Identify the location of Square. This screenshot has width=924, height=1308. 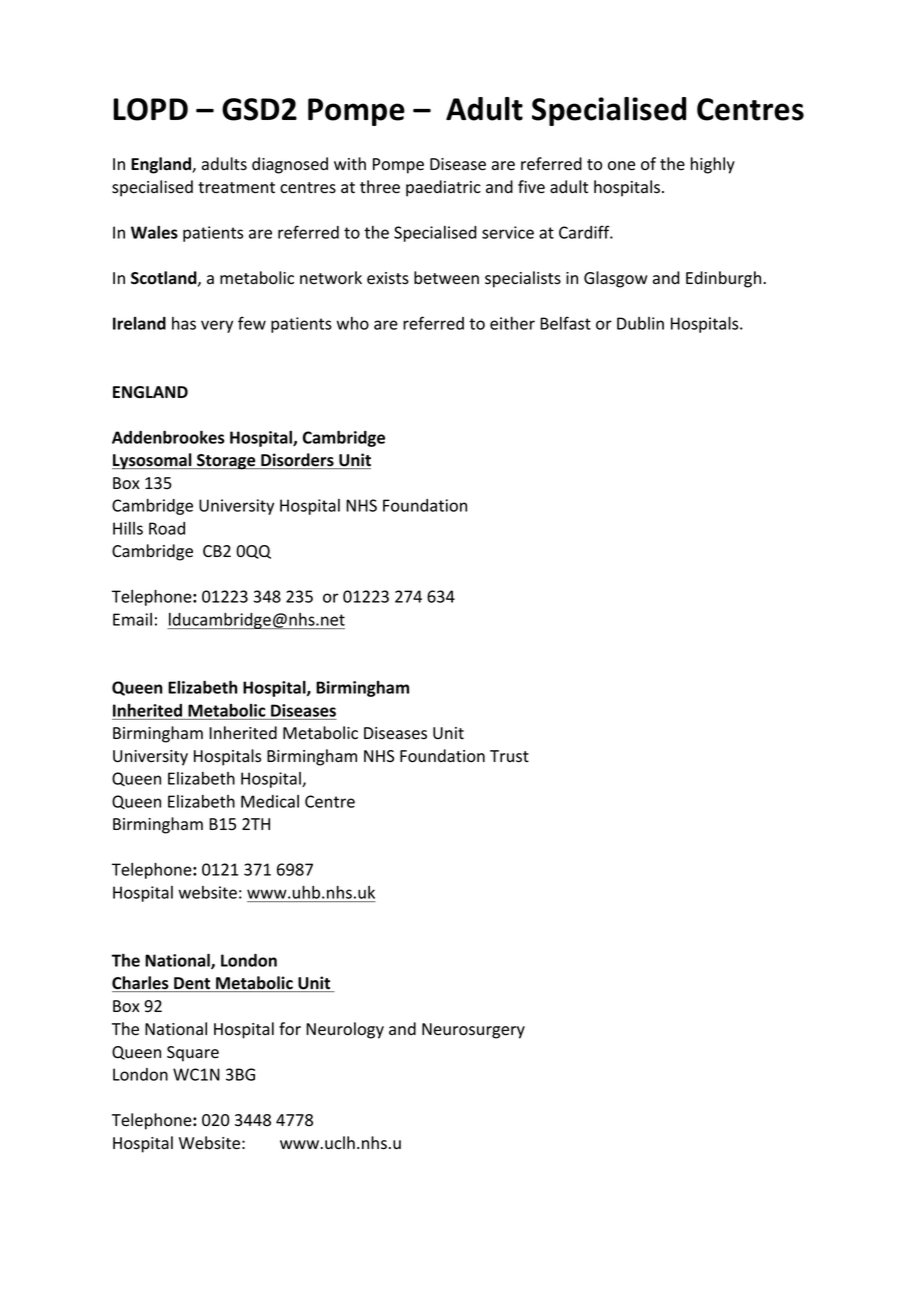
(193, 1054).
